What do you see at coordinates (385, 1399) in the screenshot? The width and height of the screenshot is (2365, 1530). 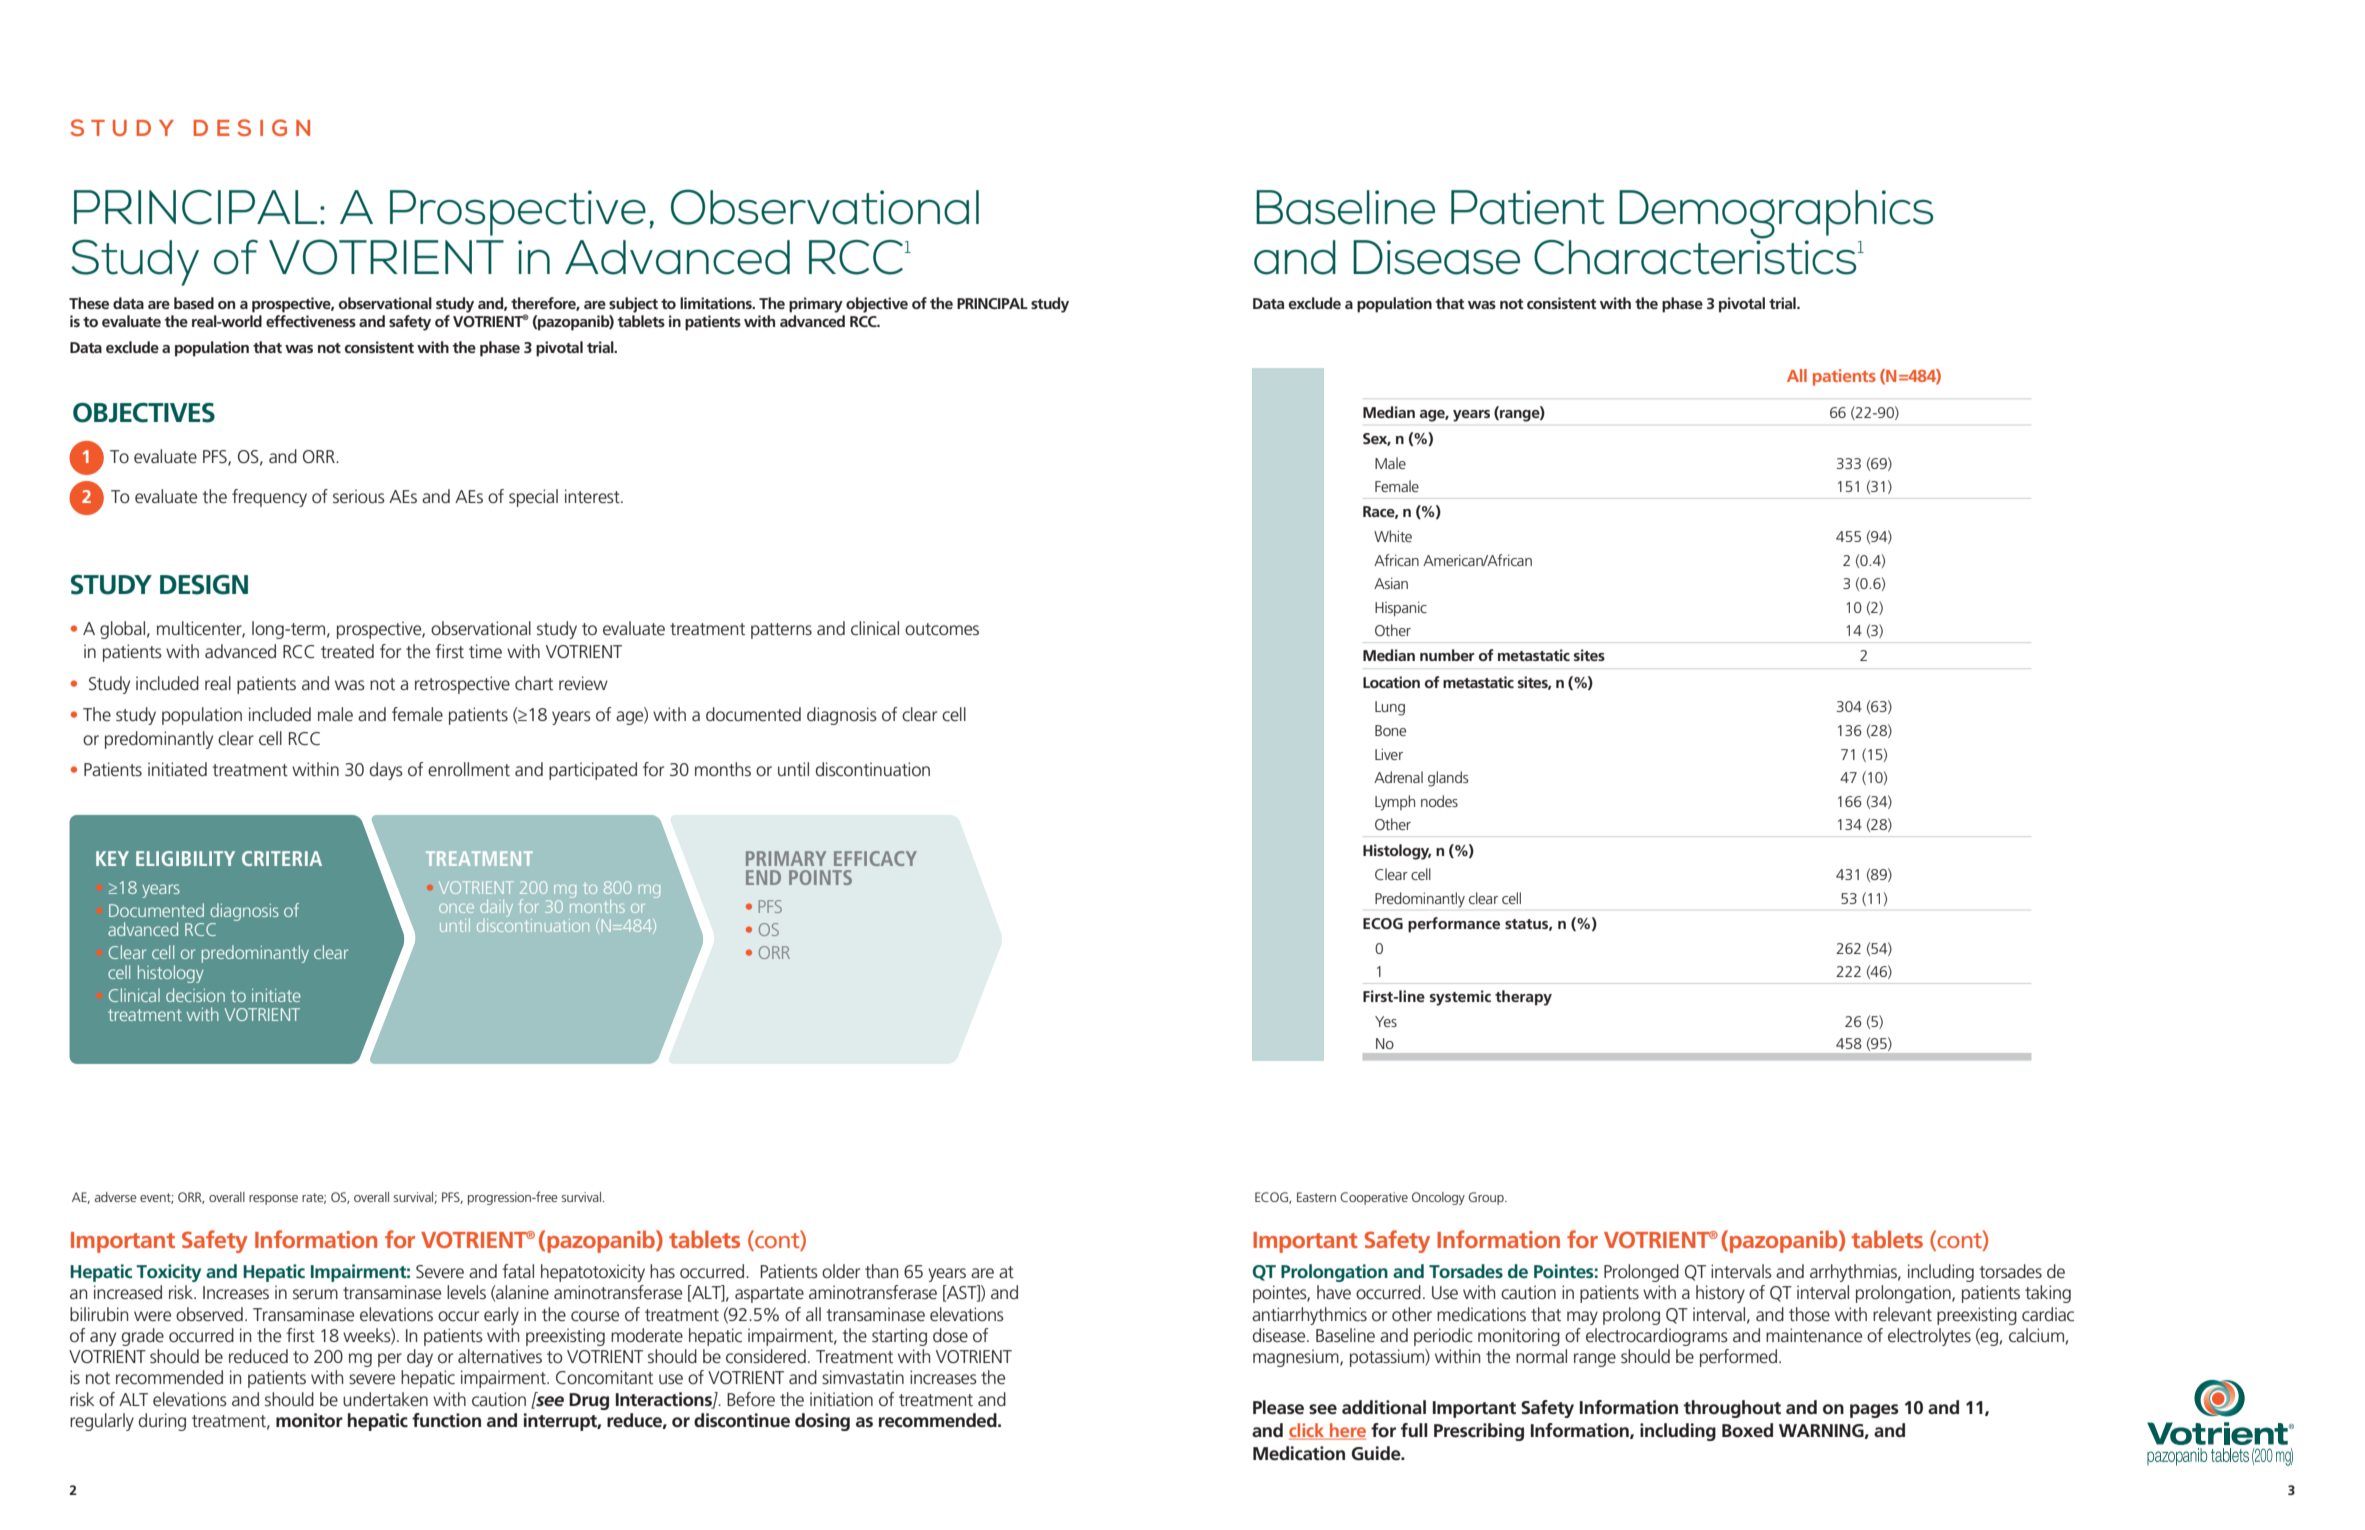 I see `undertaken` at bounding box center [385, 1399].
